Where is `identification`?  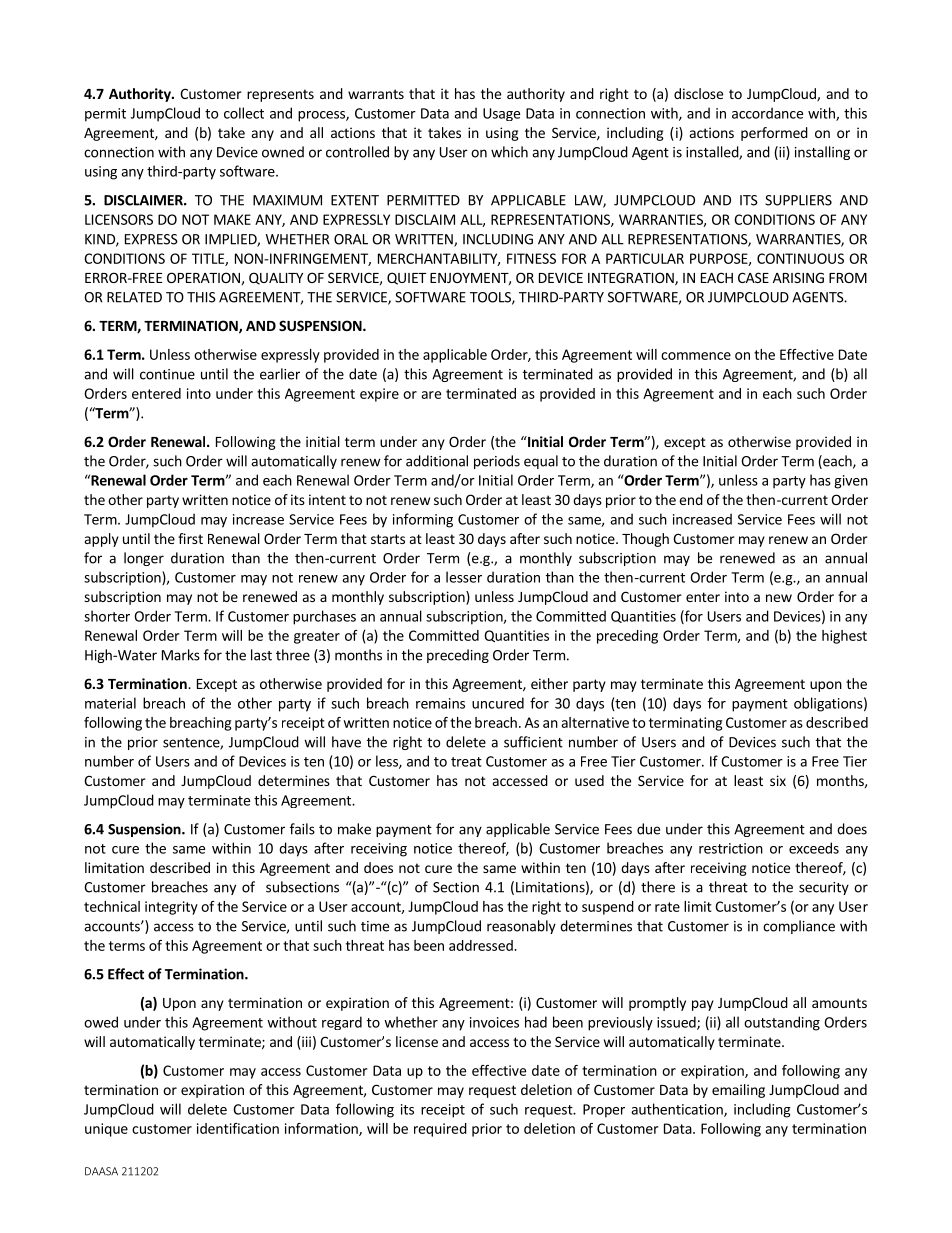 identification is located at coordinates (238, 1128).
